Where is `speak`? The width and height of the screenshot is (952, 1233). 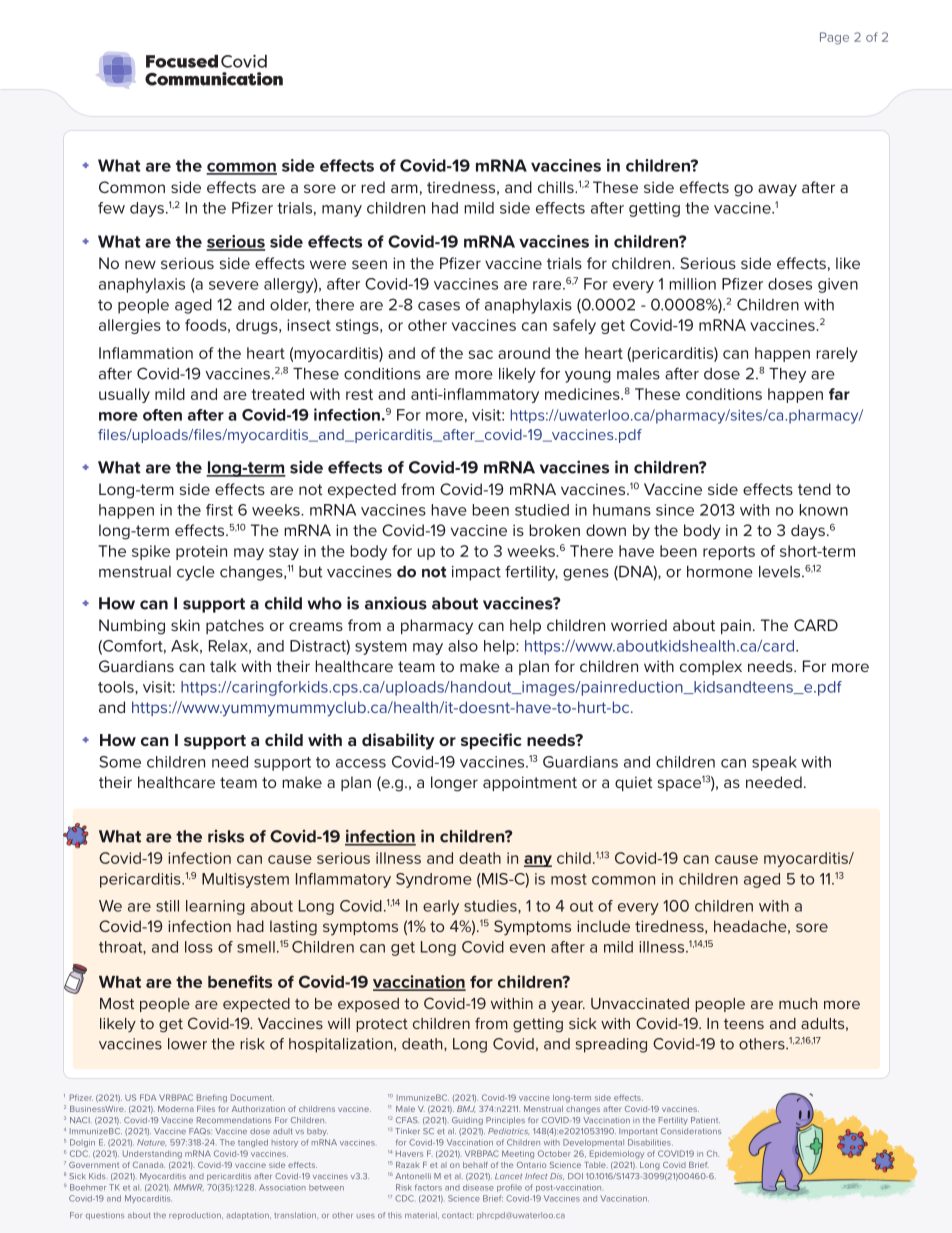
speak is located at coordinates (774, 763).
